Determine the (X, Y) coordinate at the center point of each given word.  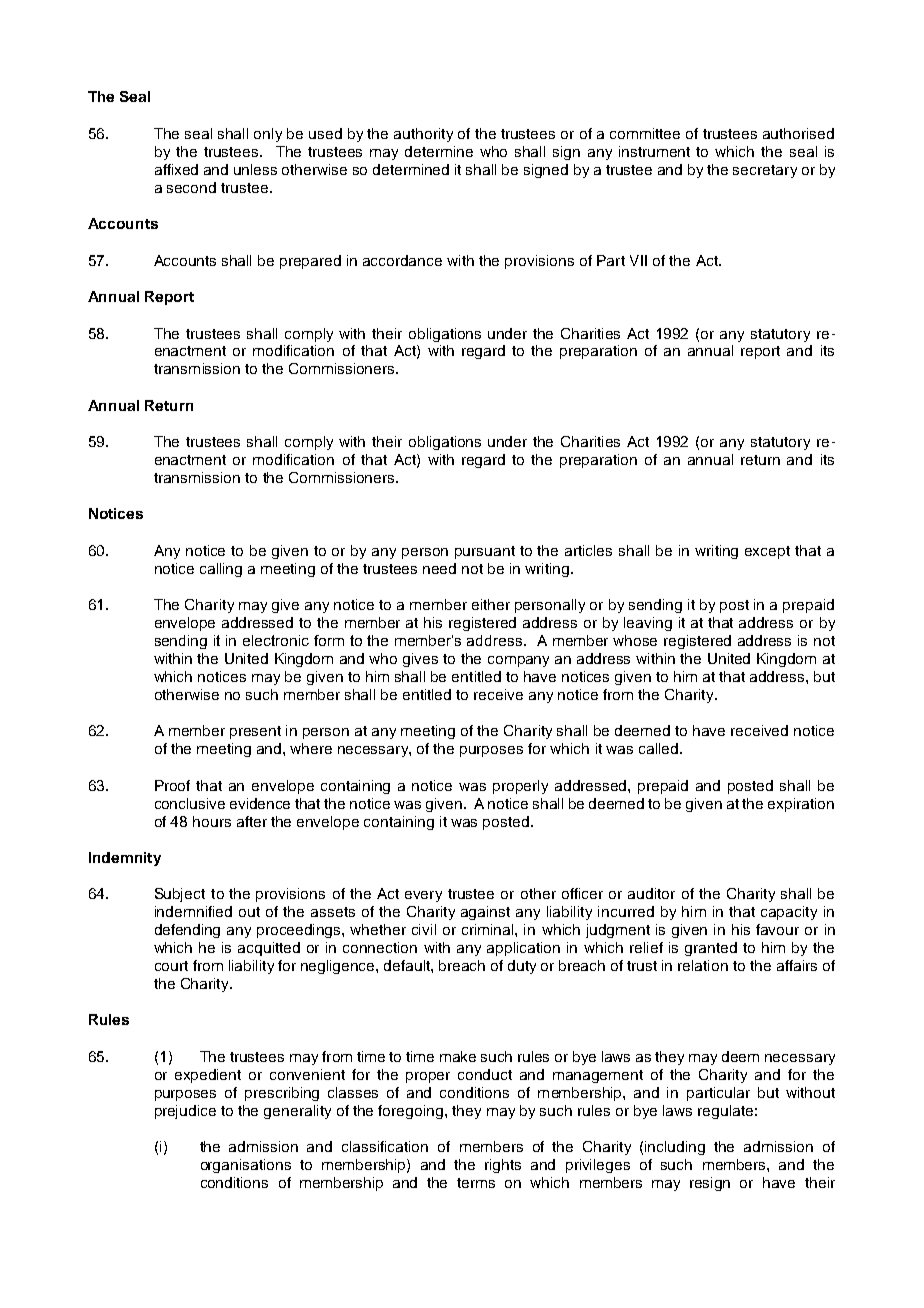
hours (212, 821)
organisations (246, 1166)
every (423, 896)
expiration (801, 805)
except (767, 552)
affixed (176, 169)
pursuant (485, 552)
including (675, 1148)
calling (221, 570)
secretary (765, 171)
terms (476, 1183)
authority (423, 135)
